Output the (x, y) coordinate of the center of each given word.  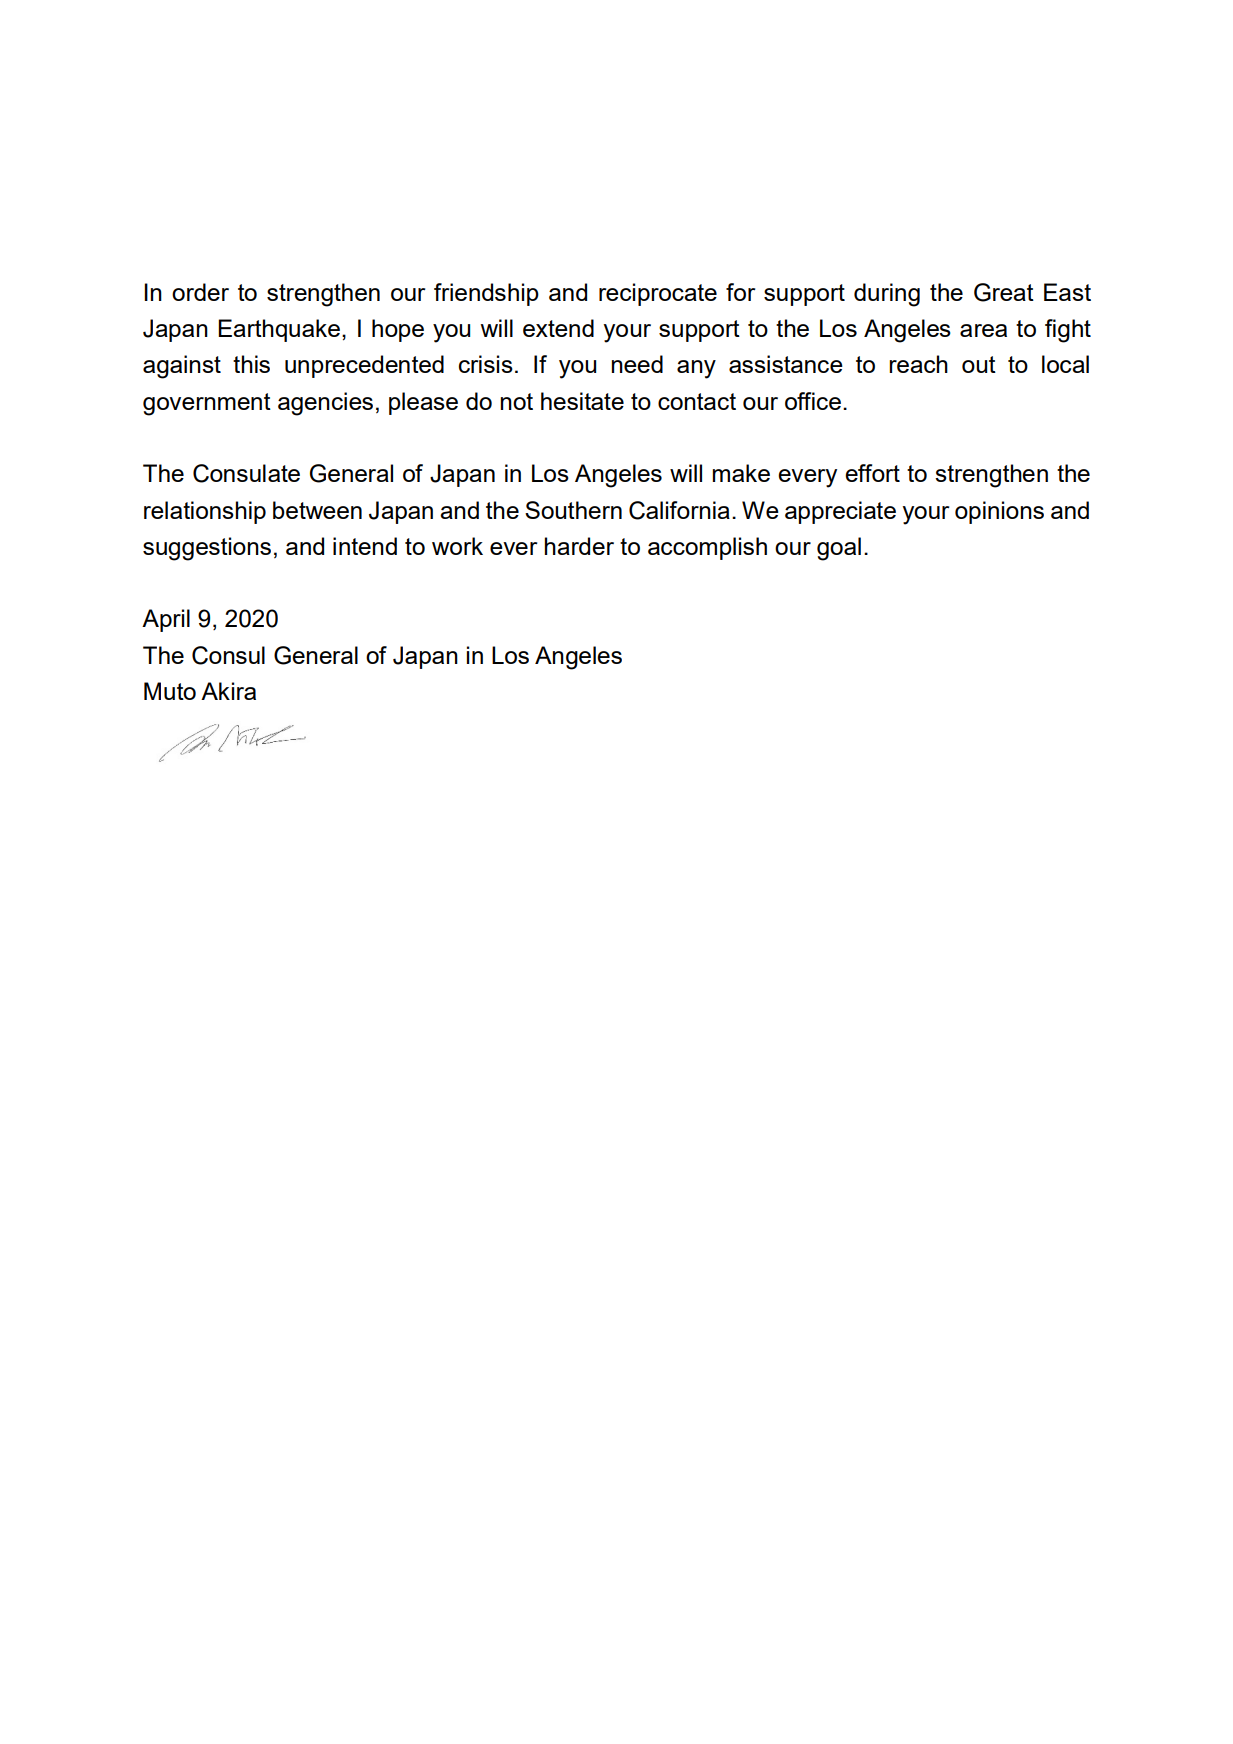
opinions (999, 512)
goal (839, 549)
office (813, 401)
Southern (573, 510)
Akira (228, 691)
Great (1004, 292)
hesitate (582, 401)
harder (579, 546)
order (200, 292)
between (317, 510)
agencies (325, 404)
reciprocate (658, 294)
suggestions (207, 549)
